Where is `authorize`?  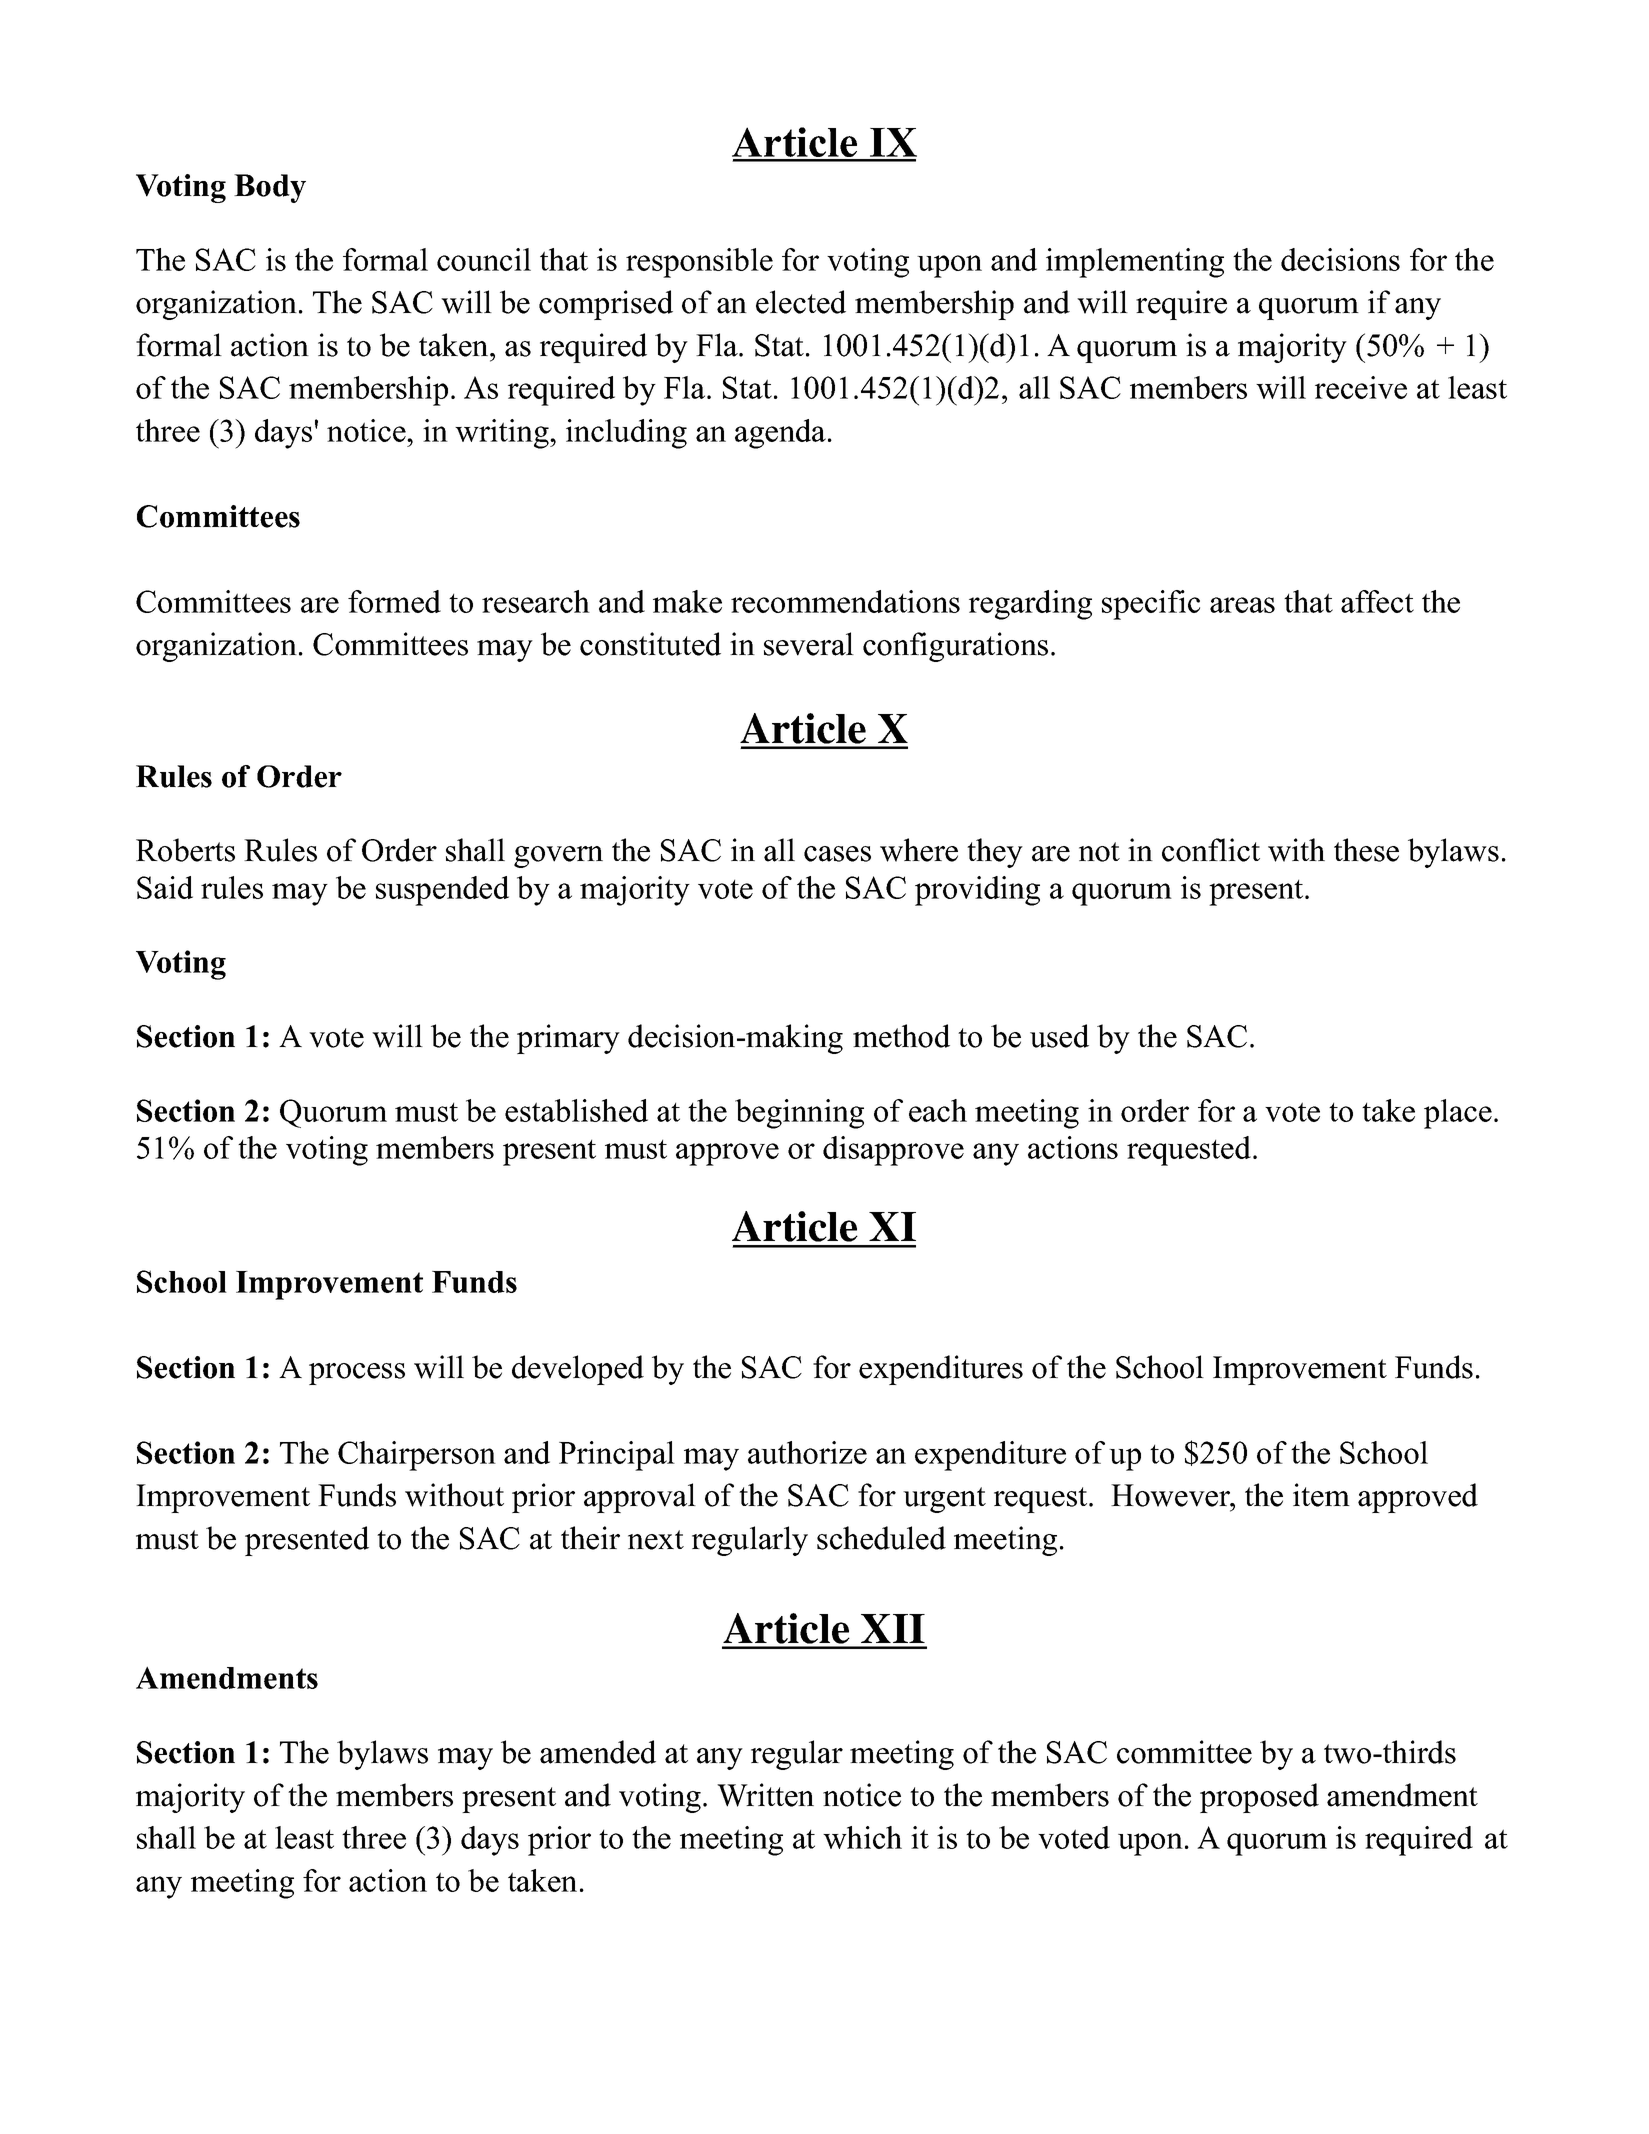
authorize is located at coordinates (807, 1452).
